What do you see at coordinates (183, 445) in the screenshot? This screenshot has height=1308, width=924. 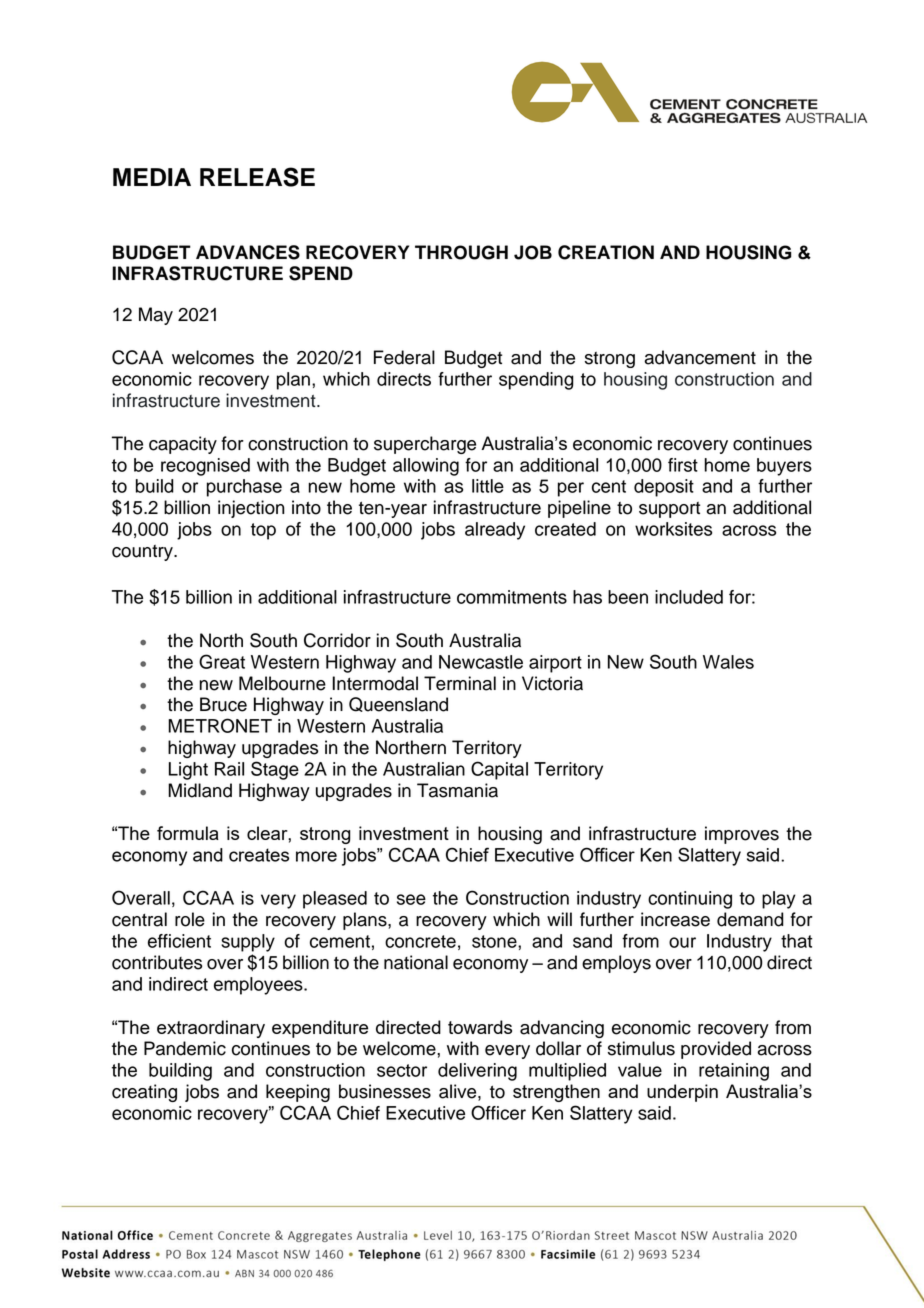 I see `capacity` at bounding box center [183, 445].
